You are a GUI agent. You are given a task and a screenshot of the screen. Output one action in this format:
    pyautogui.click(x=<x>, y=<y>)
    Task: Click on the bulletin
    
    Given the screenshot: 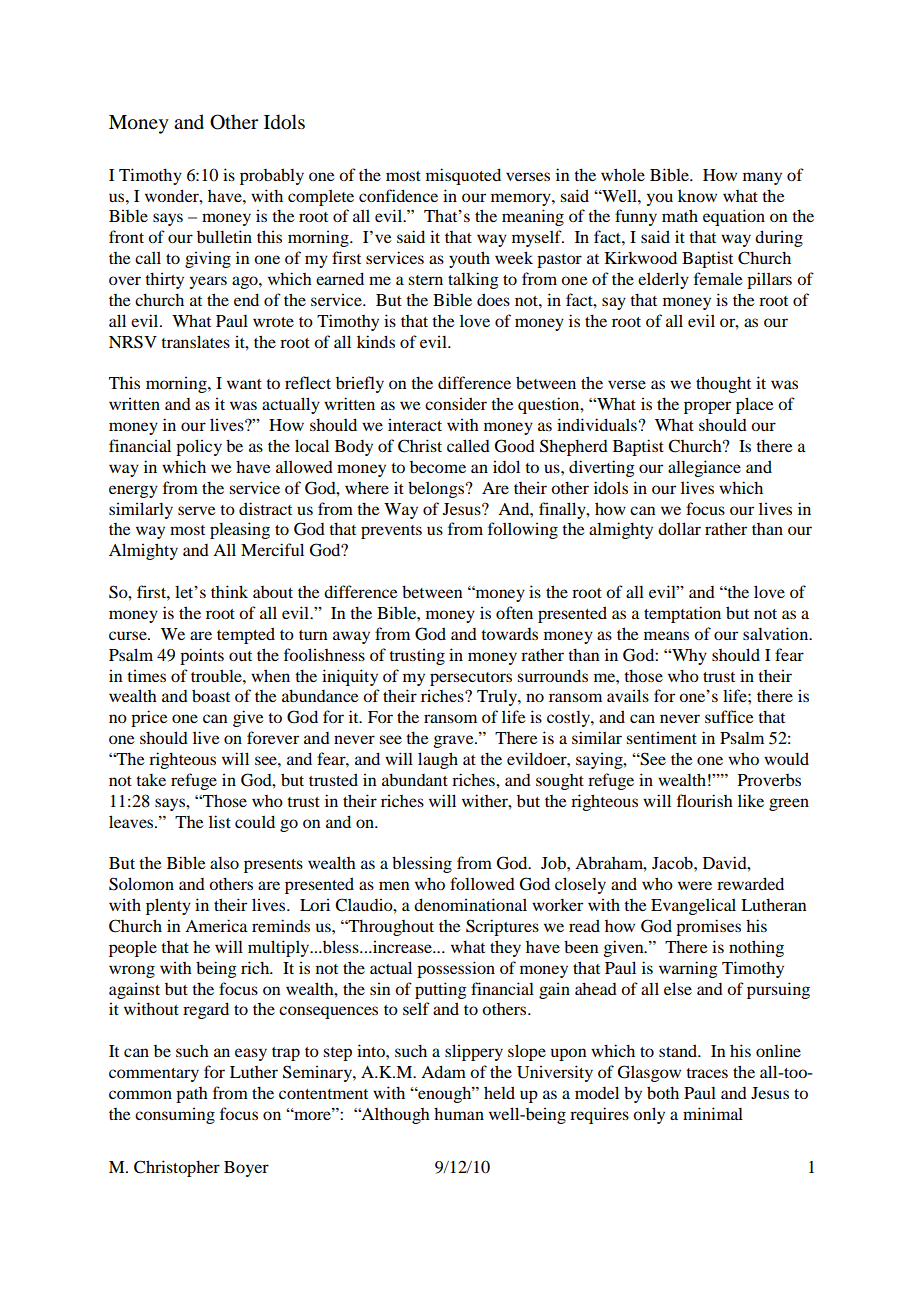 What is the action you would take?
    pyautogui.click(x=224, y=236)
